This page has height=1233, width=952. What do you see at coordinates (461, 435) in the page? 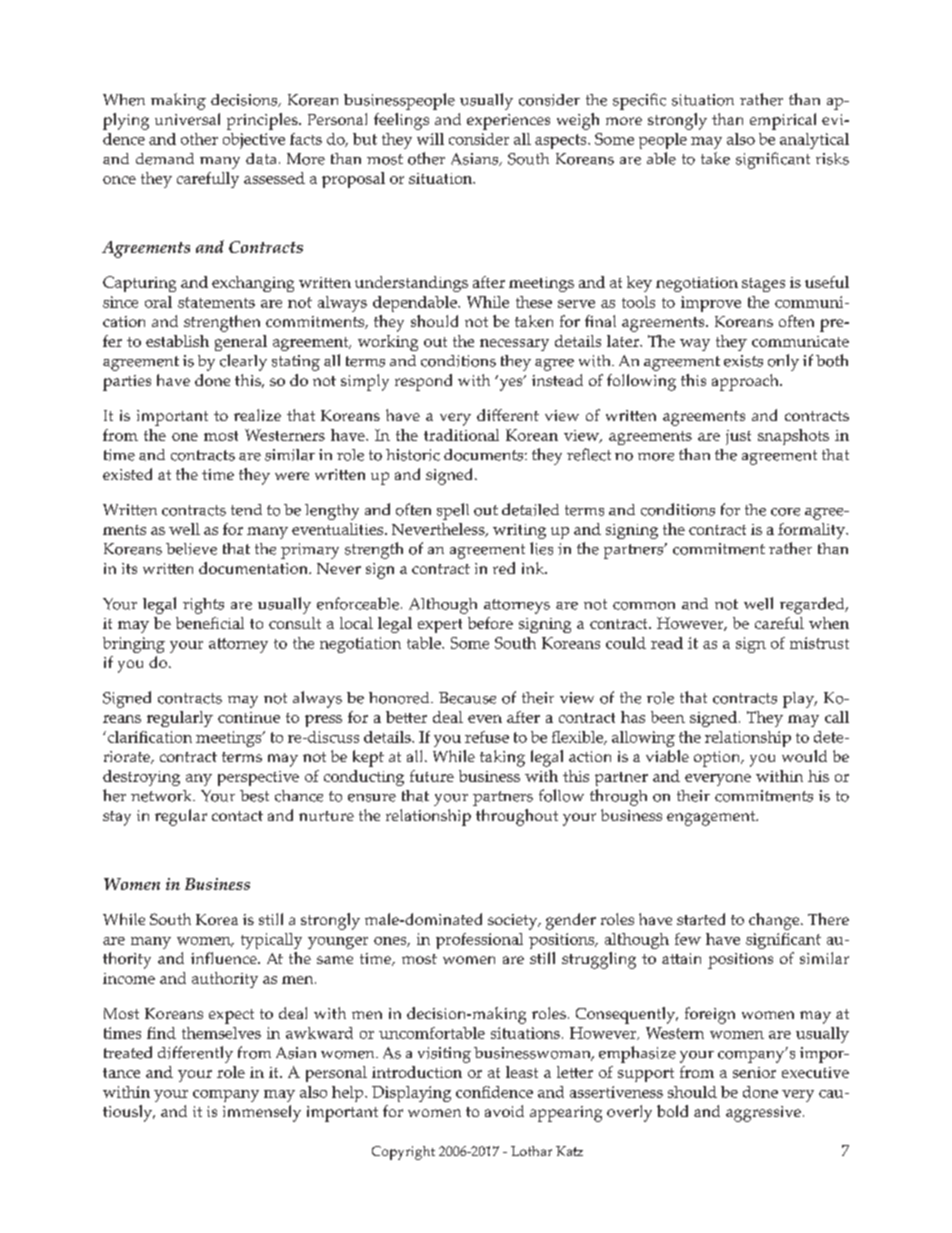
I see `traditional` at bounding box center [461, 435].
